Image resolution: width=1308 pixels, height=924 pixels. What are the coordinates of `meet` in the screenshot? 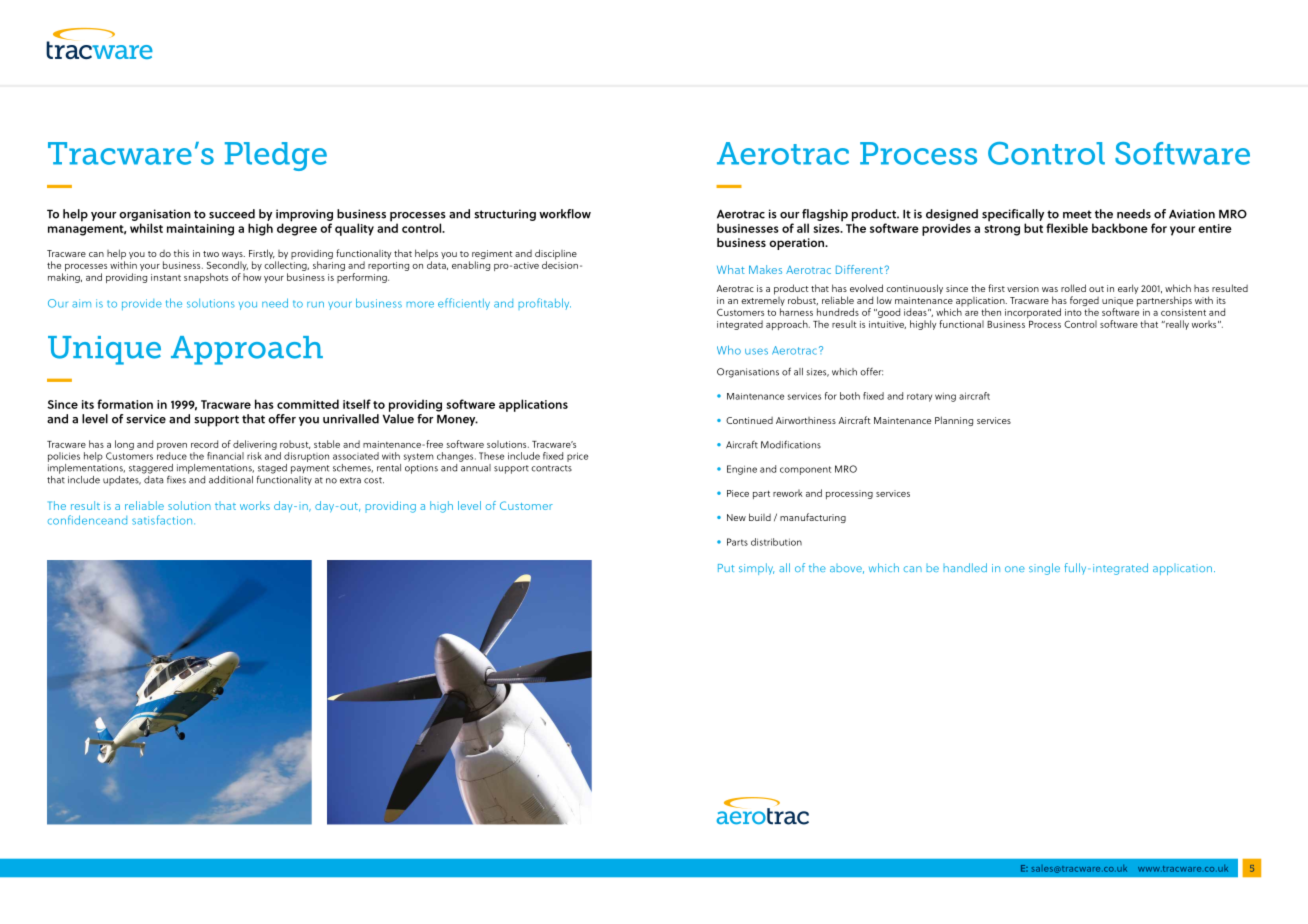 It's located at (1077, 214).
